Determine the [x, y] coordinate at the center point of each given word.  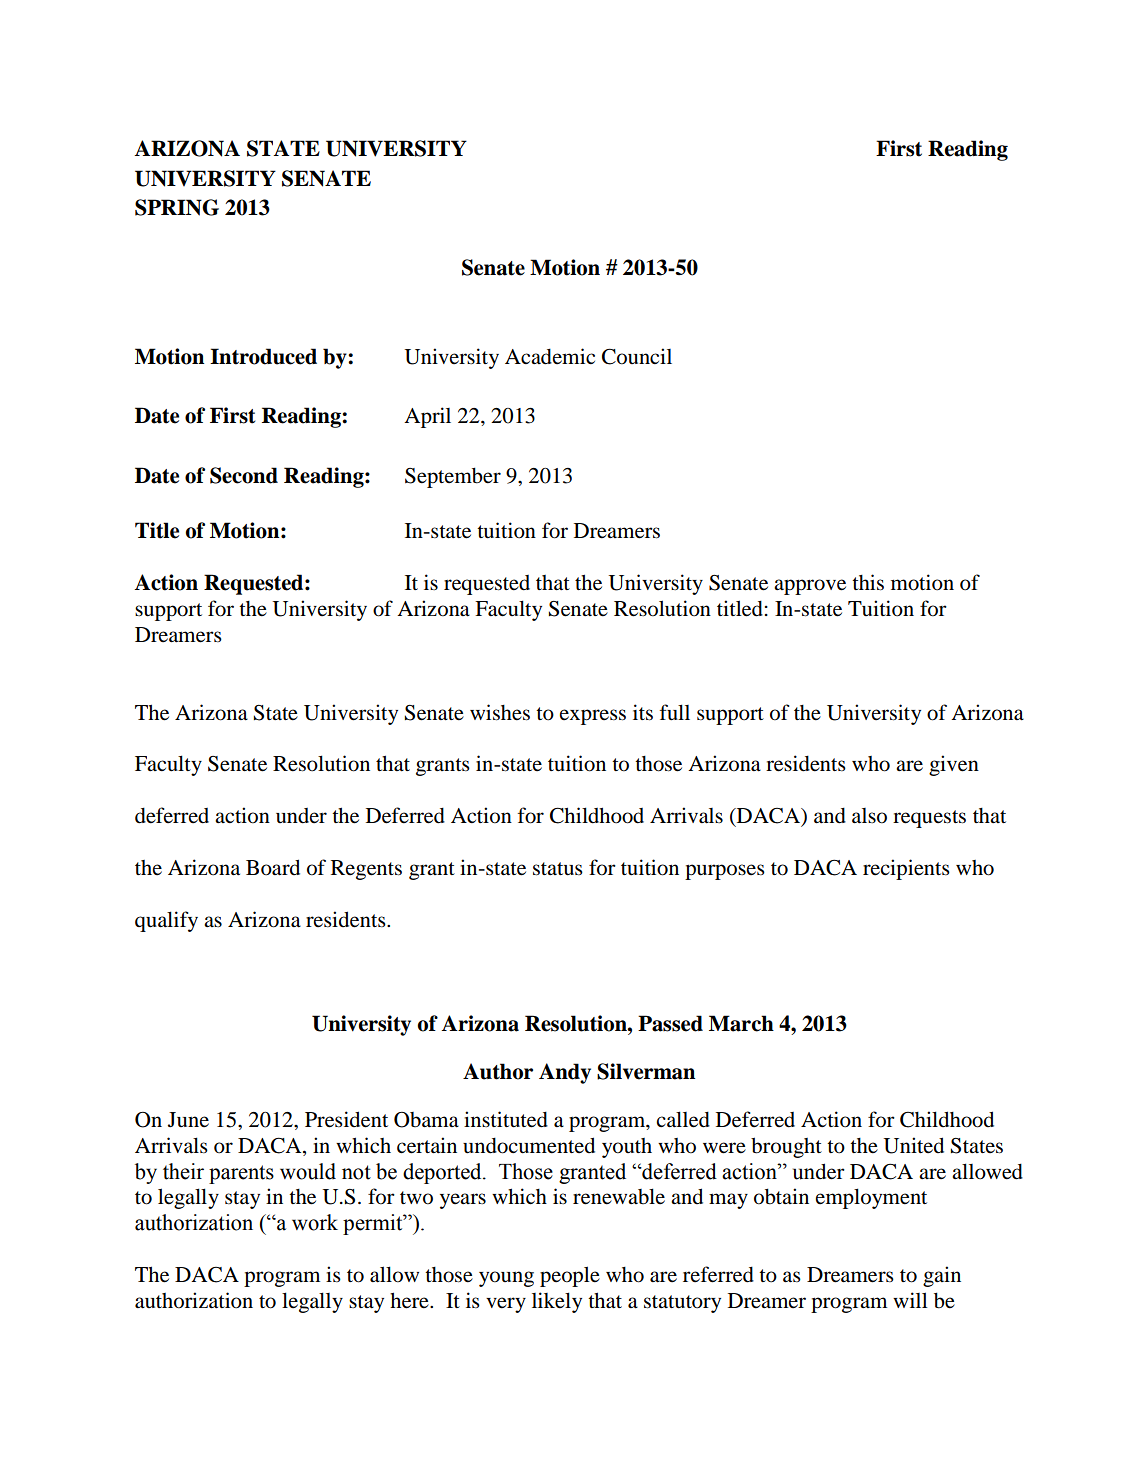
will [910, 1300]
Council [637, 356]
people [570, 1276]
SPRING [177, 207]
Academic [550, 356]
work [315, 1222]
